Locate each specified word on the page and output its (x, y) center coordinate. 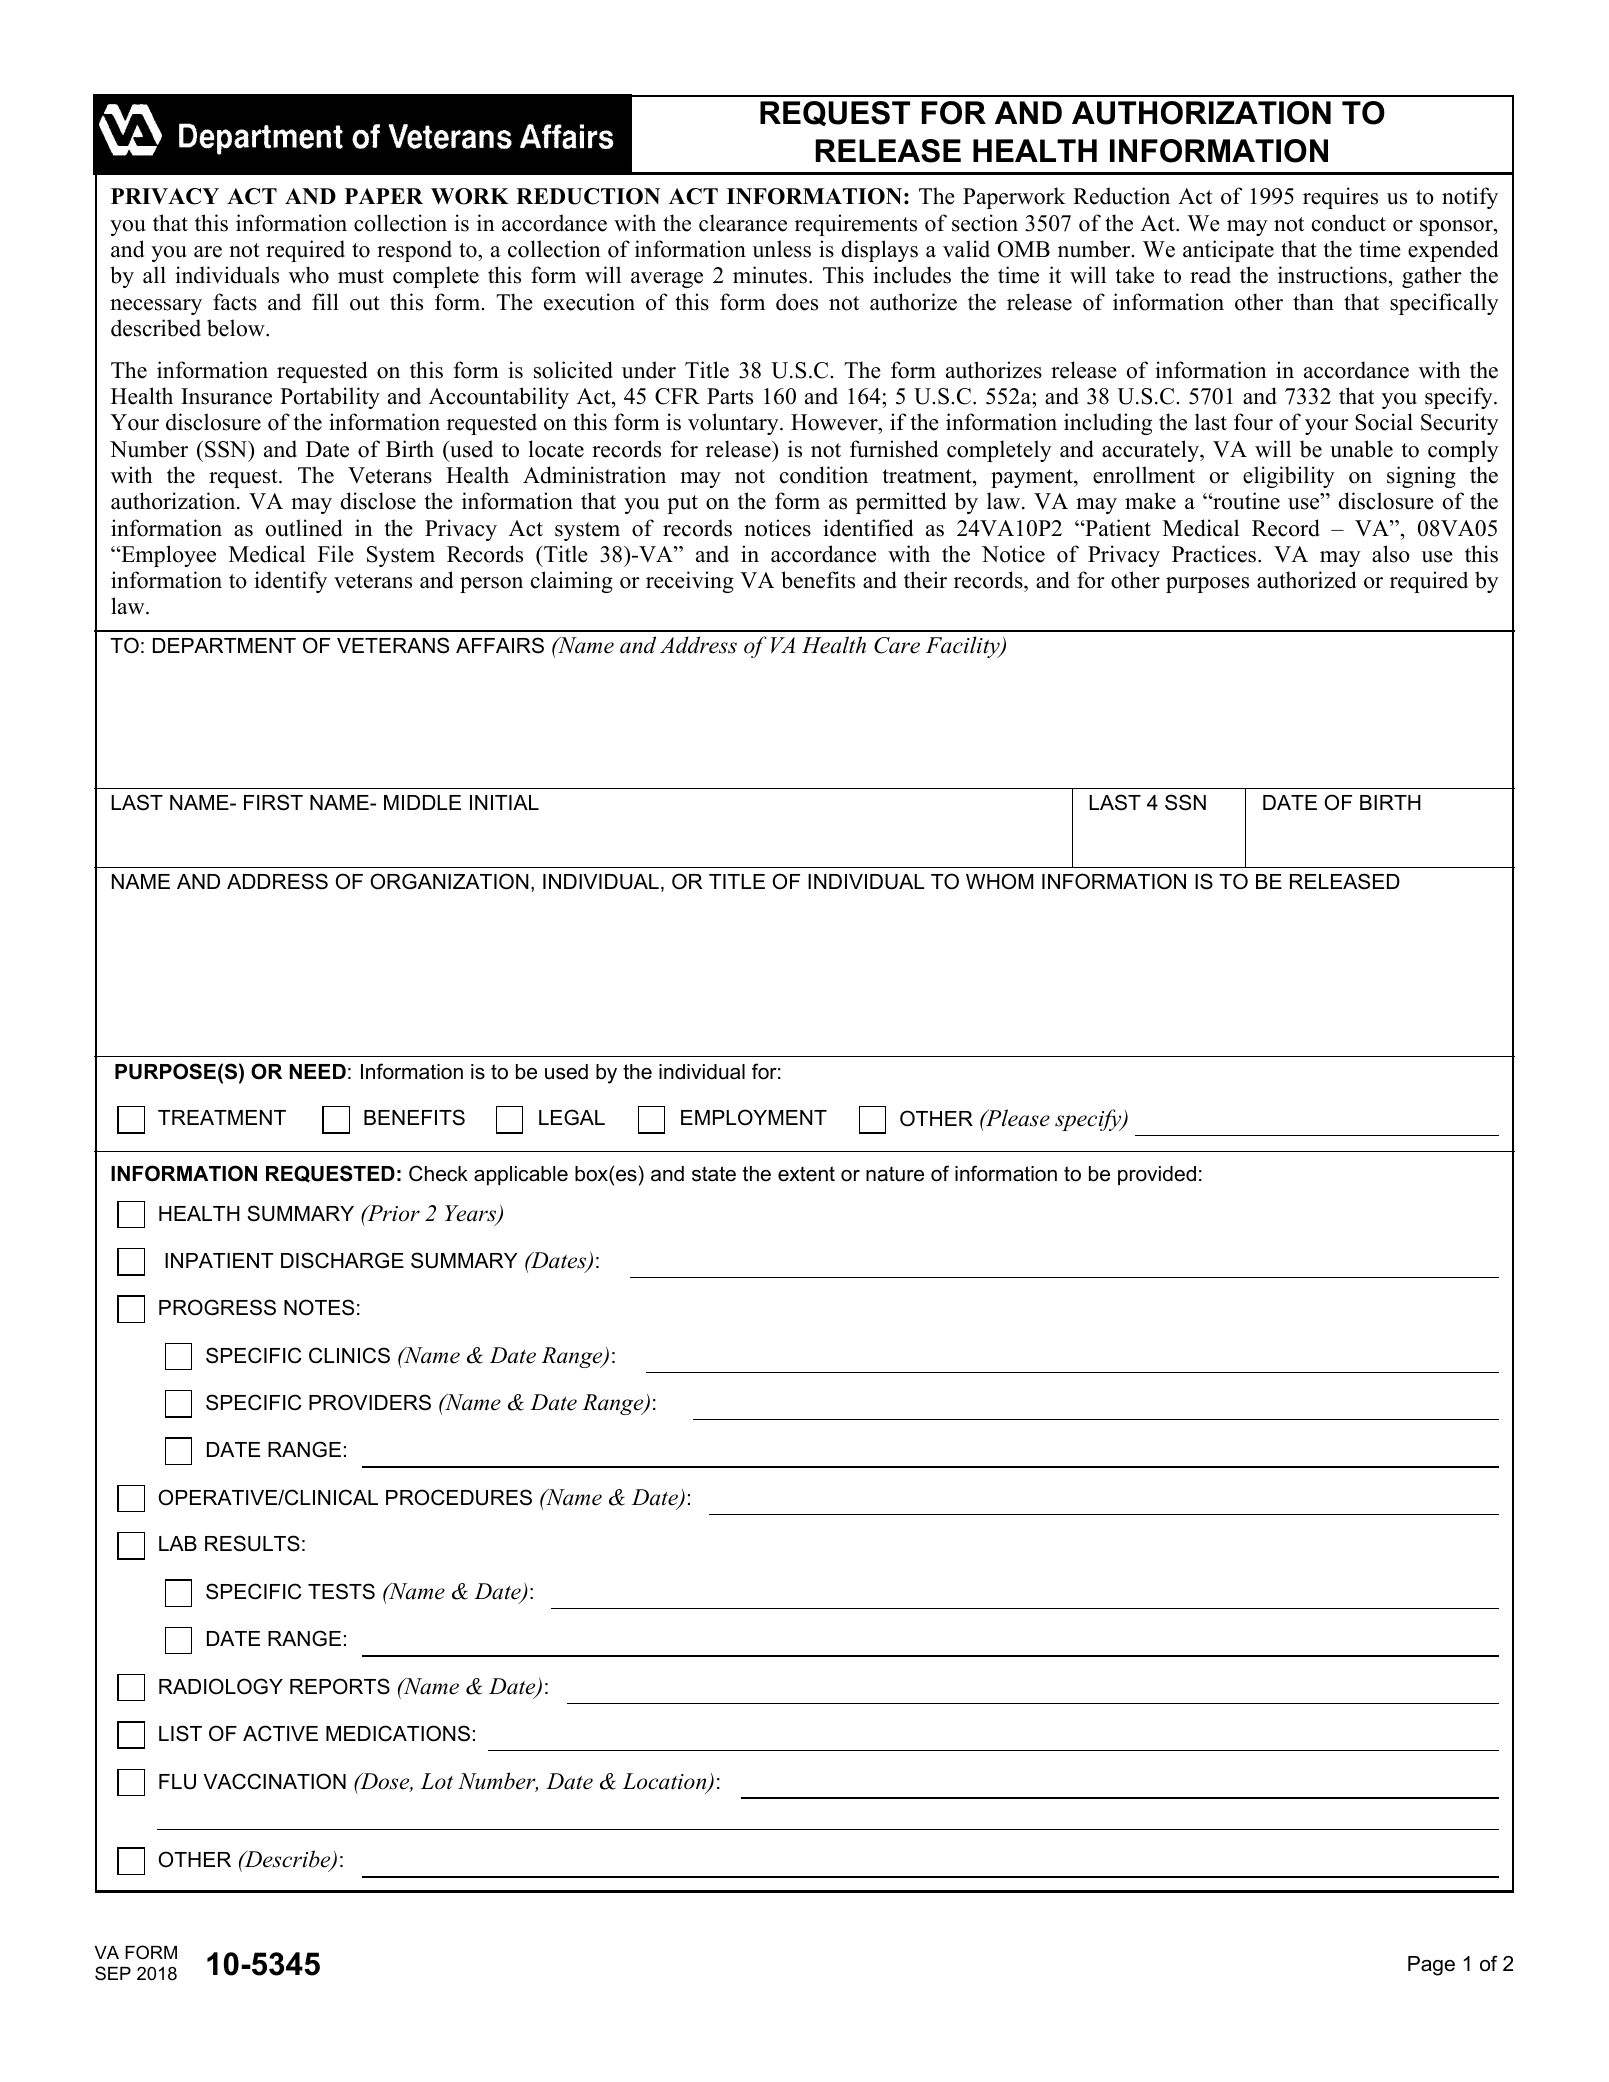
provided (1157, 1175)
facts (235, 302)
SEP (113, 1973)
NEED (318, 1071)
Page (1431, 1966)
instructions (1332, 275)
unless (781, 249)
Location (666, 1782)
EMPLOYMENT (754, 1117)
